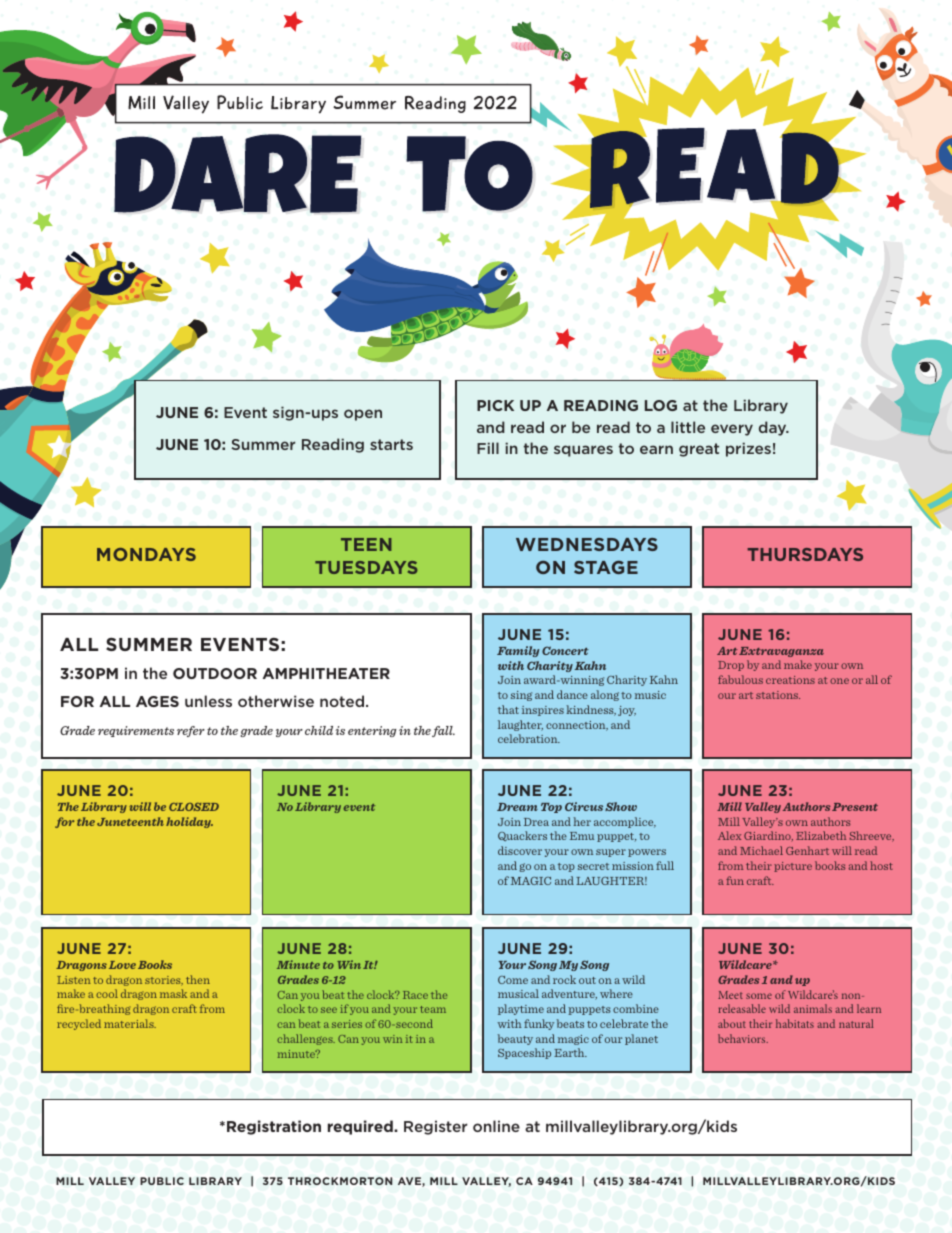  What do you see at coordinates (513, 980) in the document?
I see `Come` at bounding box center [513, 980].
